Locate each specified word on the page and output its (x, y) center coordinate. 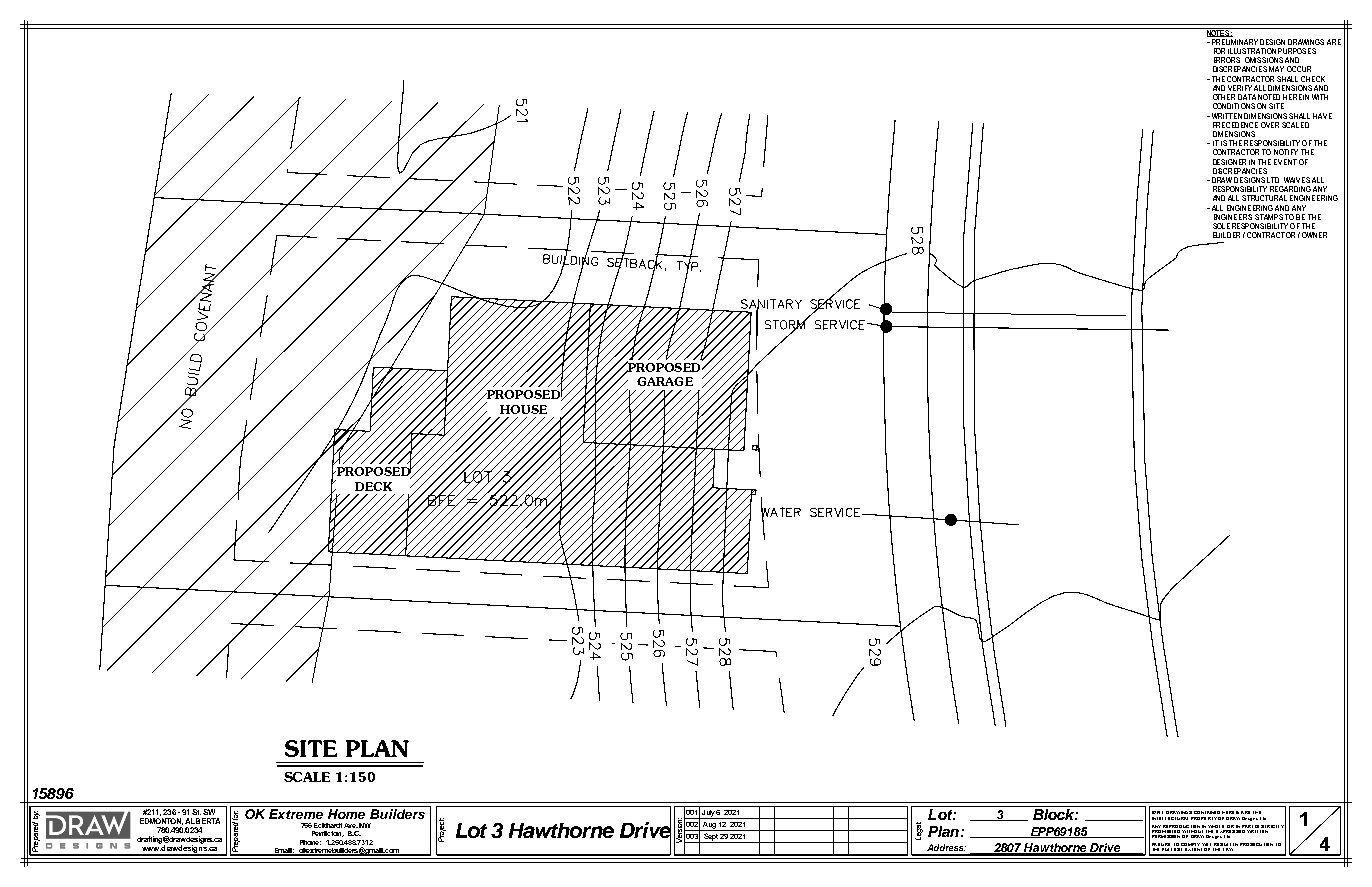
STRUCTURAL (1264, 198)
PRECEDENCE (1235, 125)
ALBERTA (202, 821)
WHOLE (1216, 826)
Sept (711, 838)
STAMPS (1269, 217)
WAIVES (1297, 180)
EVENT (1285, 162)
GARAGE (665, 381)
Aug (709, 826)
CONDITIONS (1234, 106)
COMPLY (1189, 846)
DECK (373, 486)
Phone (310, 842)
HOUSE (523, 409)
